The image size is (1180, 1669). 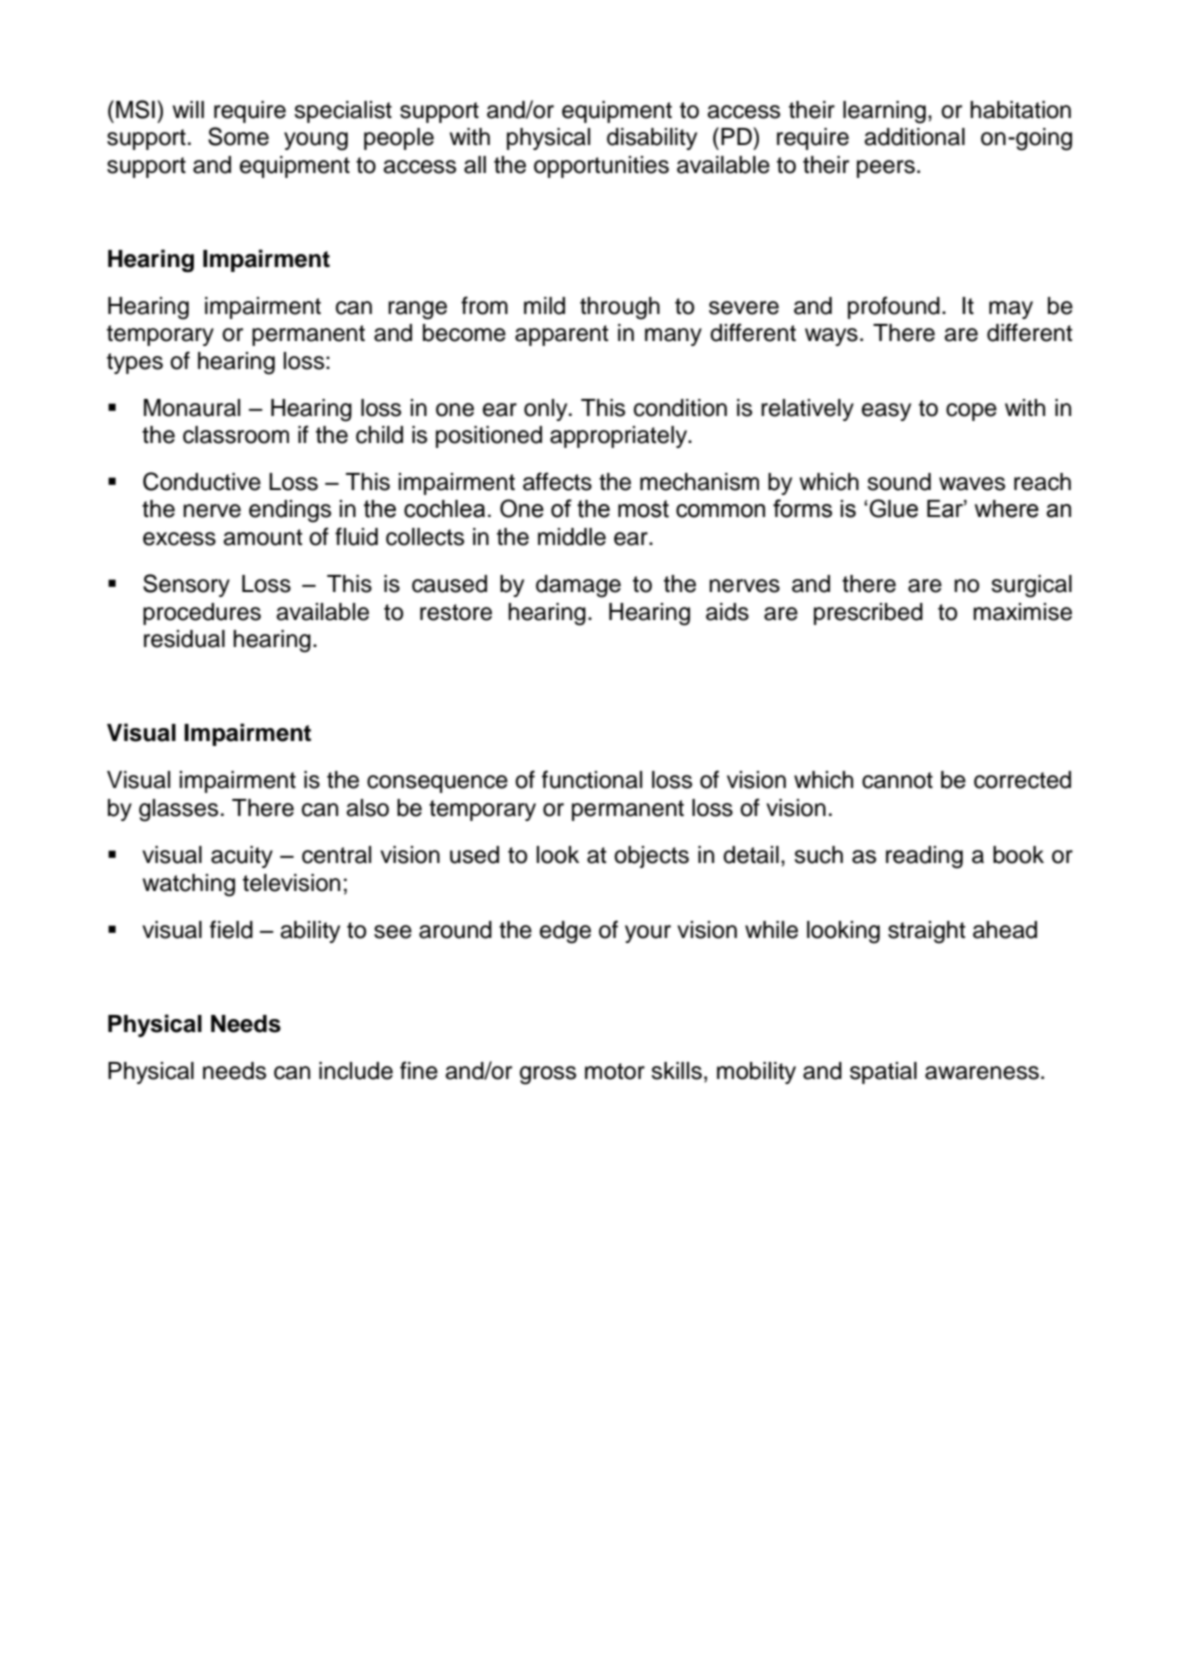 What do you see at coordinates (578, 586) in the screenshot?
I see `damage` at bounding box center [578, 586].
